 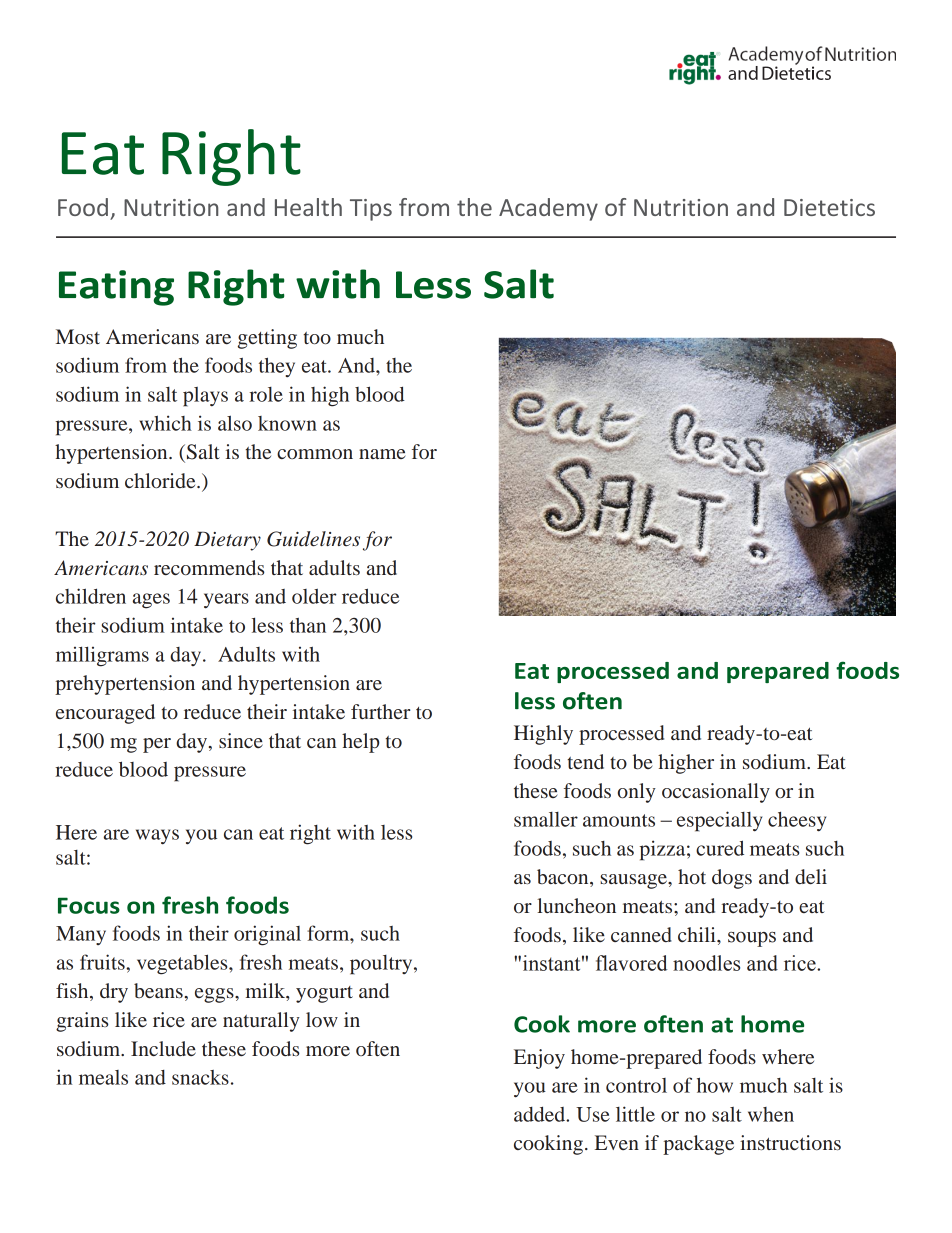 I want to click on bacon, so click(x=564, y=878).
